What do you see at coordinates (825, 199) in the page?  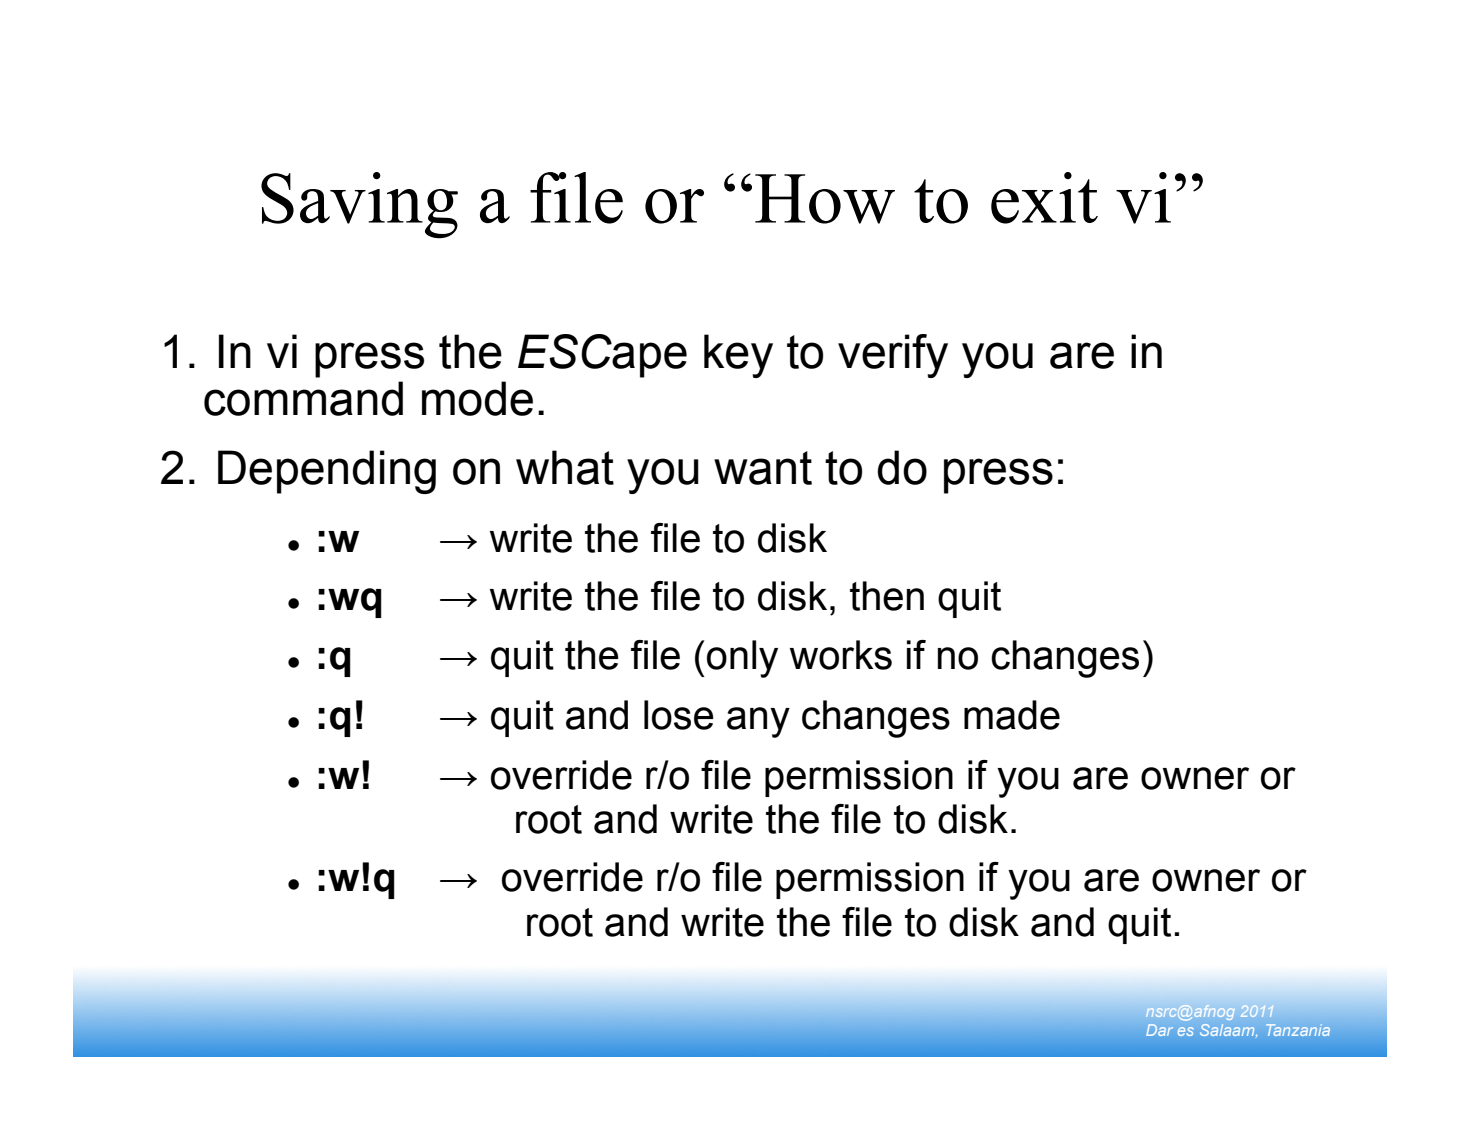 I see `How` at bounding box center [825, 199].
